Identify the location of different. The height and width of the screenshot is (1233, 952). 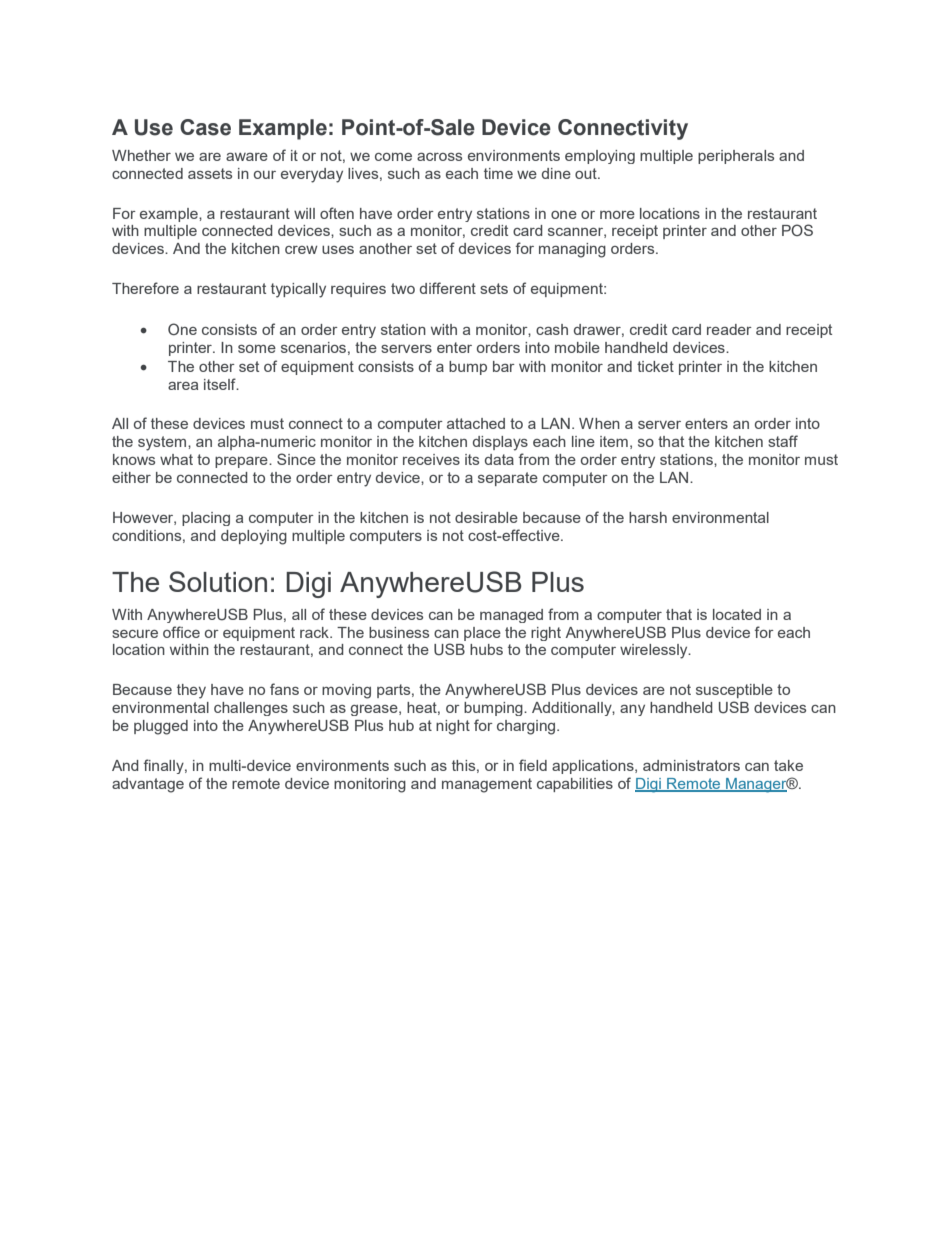
(448, 288).
